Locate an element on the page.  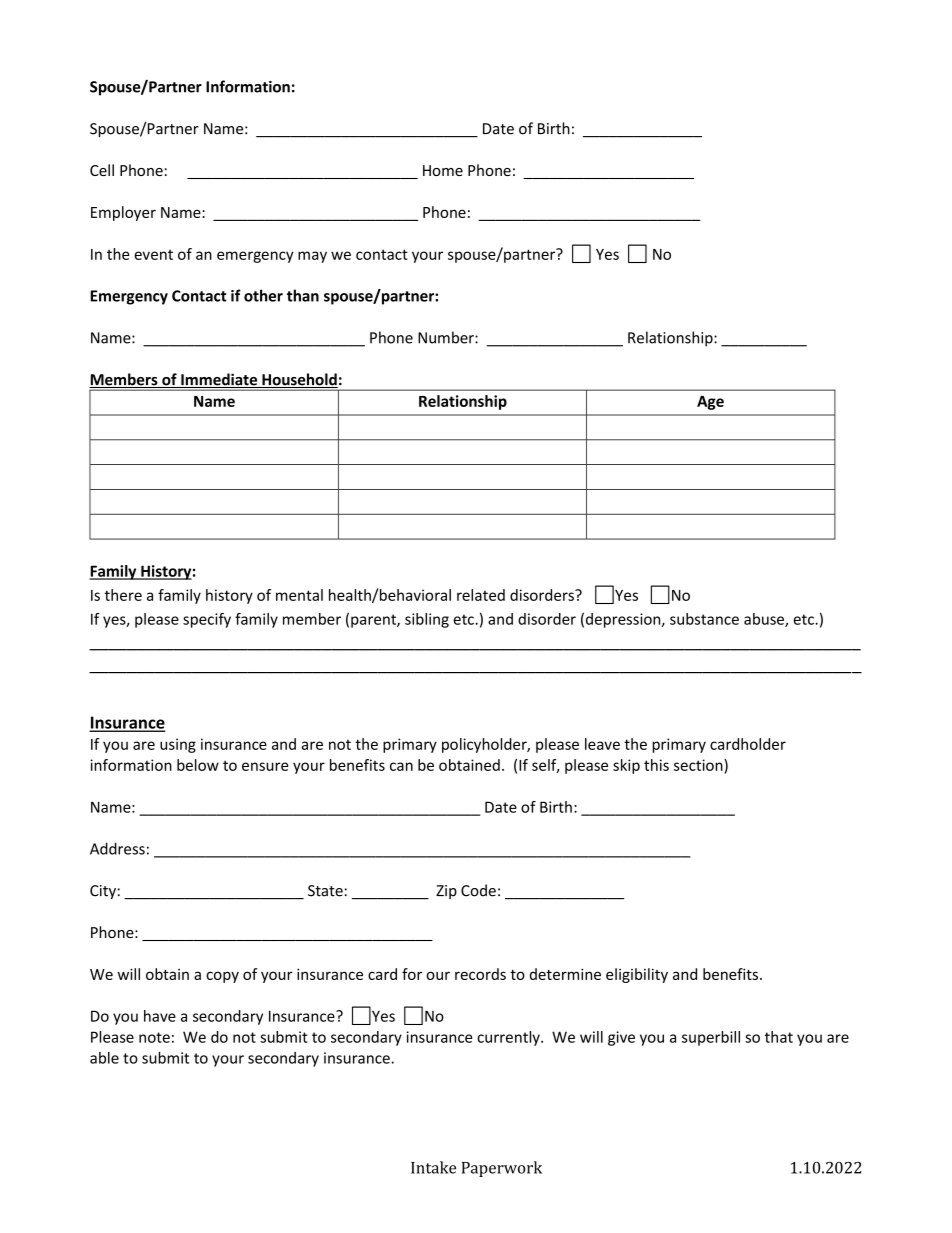
abuse is located at coordinates (765, 620).
